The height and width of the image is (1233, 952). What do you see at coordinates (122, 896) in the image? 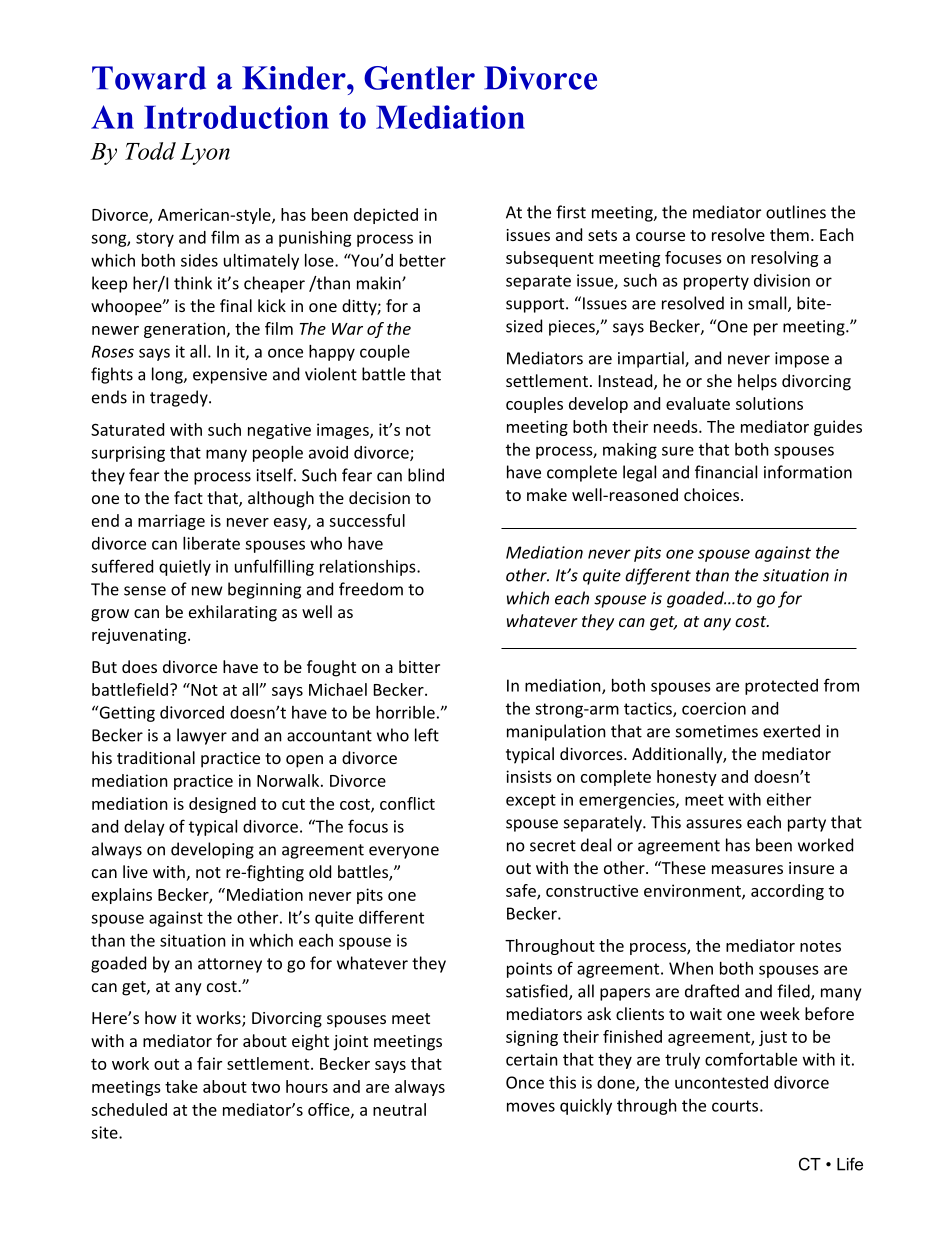
I see `explains` at bounding box center [122, 896].
